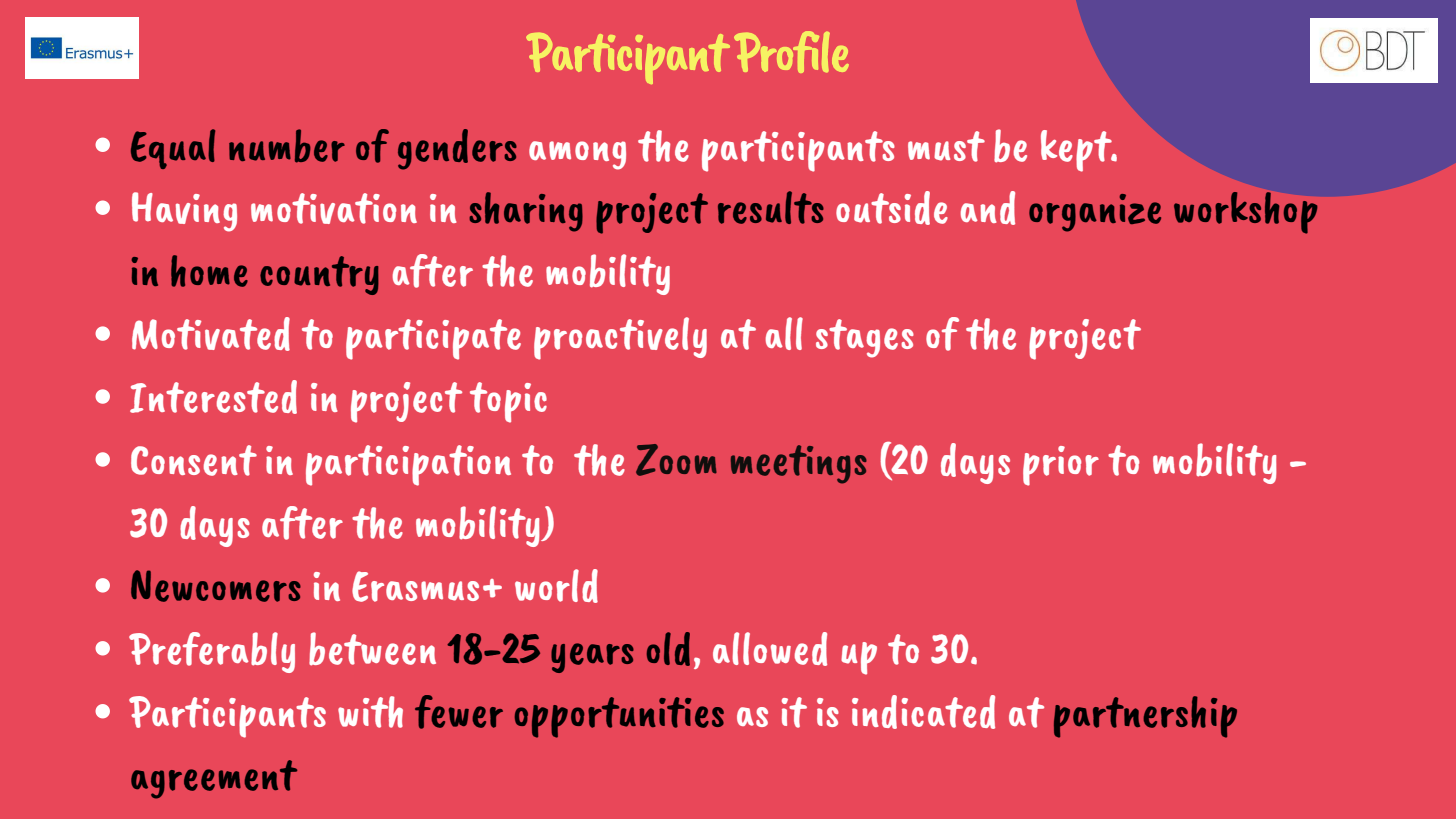 Image resolution: width=1456 pixels, height=819 pixels. Describe the element at coordinates (214, 779) in the page. I see `agreement` at that location.
